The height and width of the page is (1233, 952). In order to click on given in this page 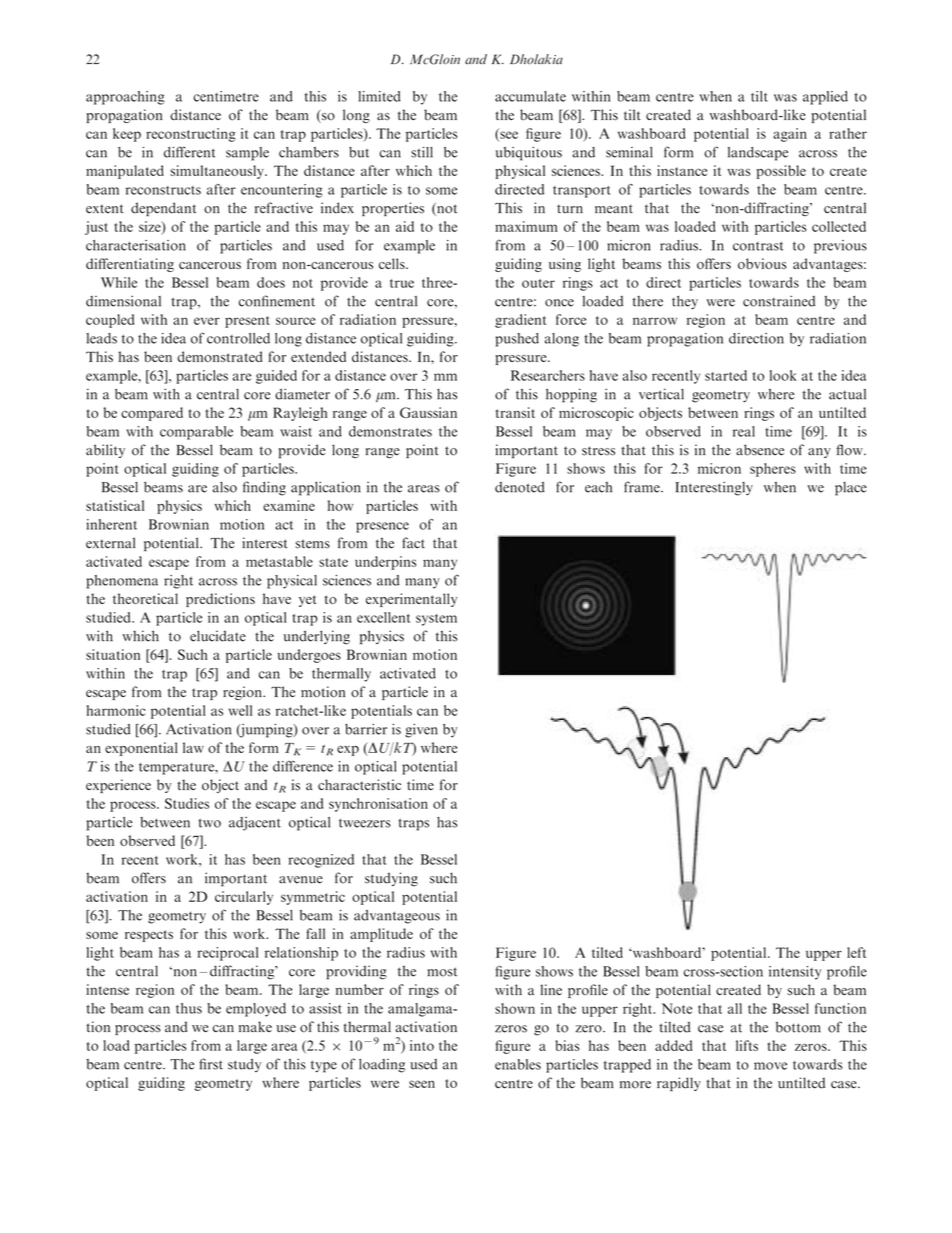, I will do `click(421, 731)`.
